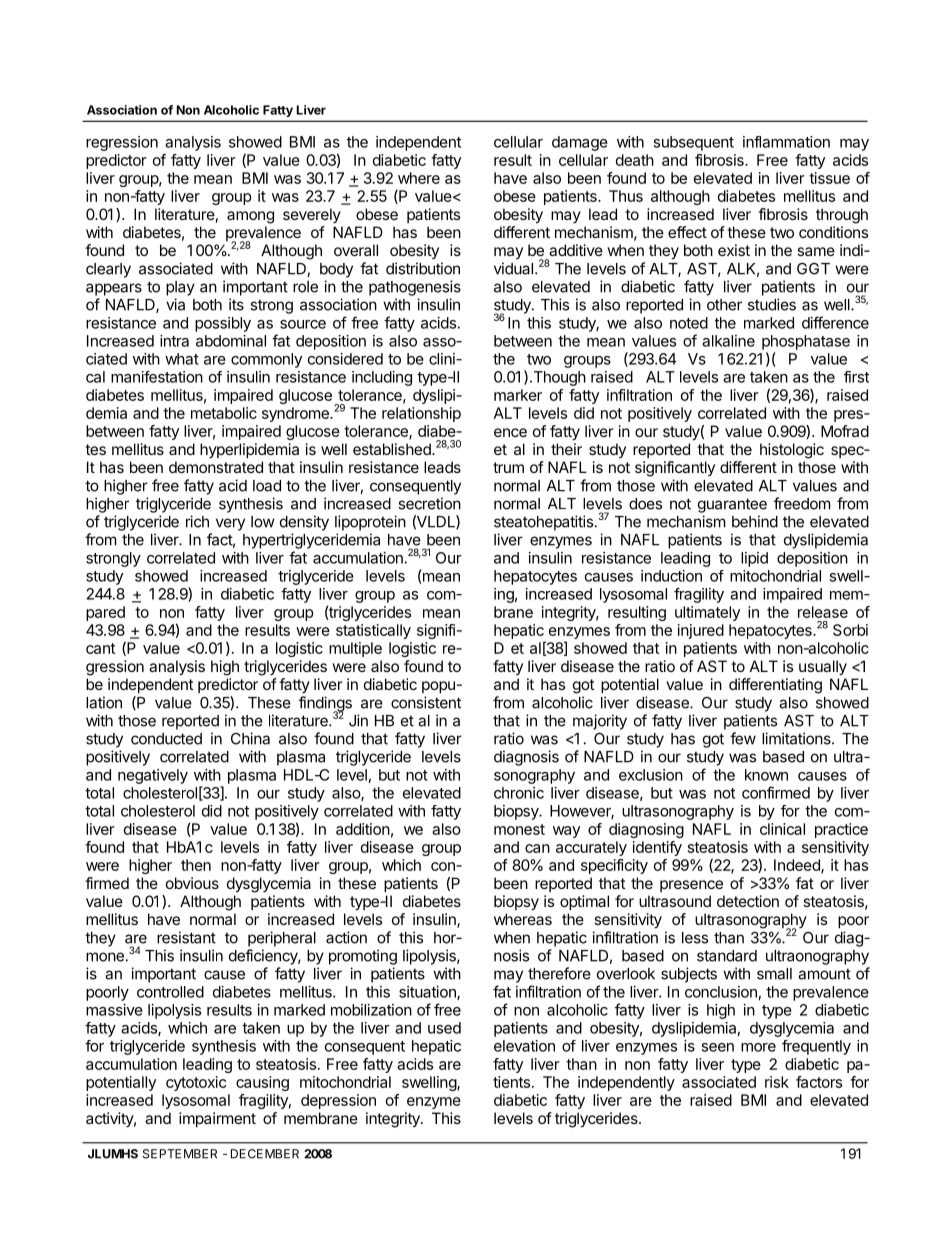 Image resolution: width=952 pixels, height=1233 pixels. What do you see at coordinates (216, 467) in the document?
I see `demonstrated` at bounding box center [216, 467].
